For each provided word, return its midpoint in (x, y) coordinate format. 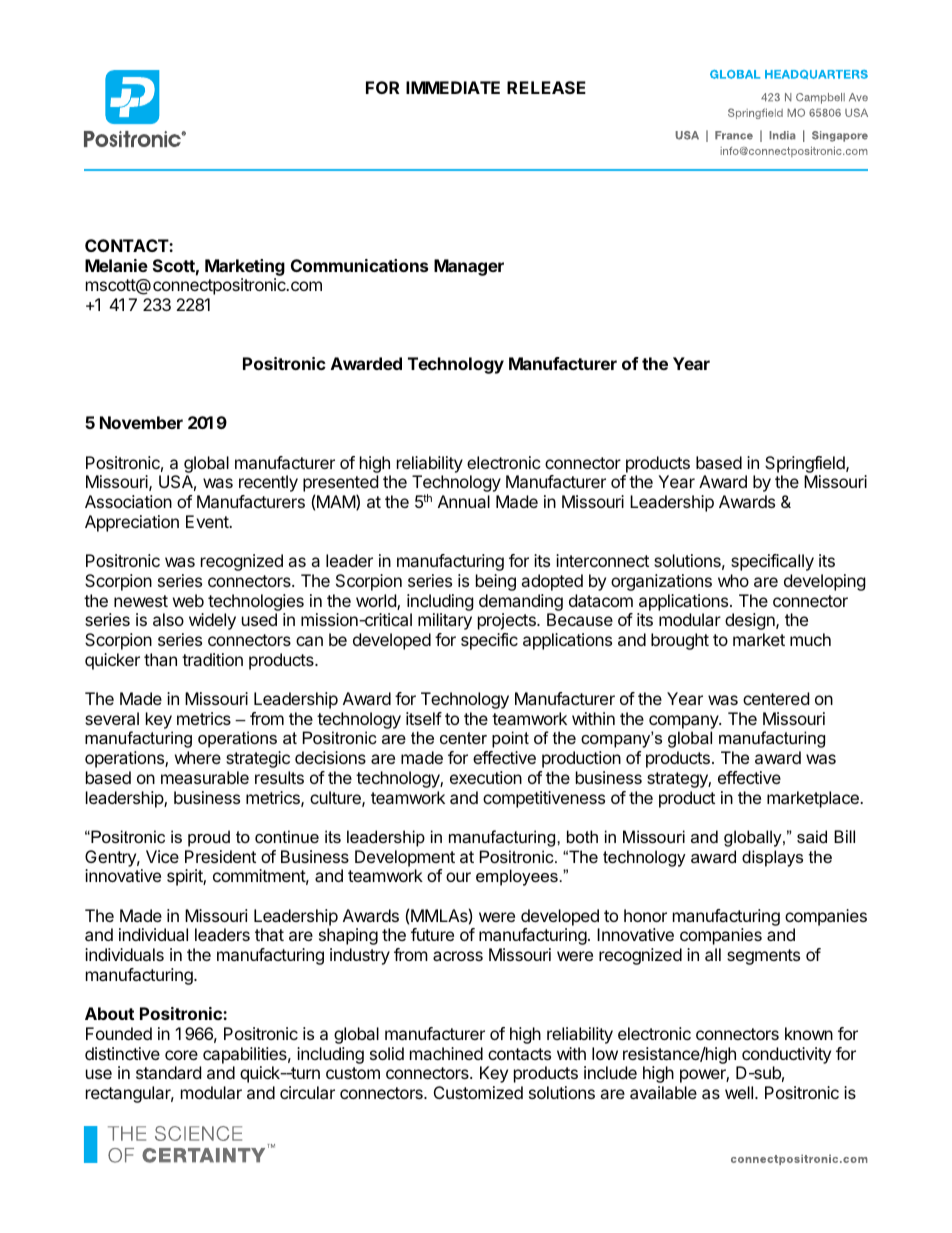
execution (486, 777)
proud (209, 838)
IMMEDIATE (453, 87)
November (141, 422)
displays (772, 858)
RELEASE (546, 87)
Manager (469, 267)
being (496, 582)
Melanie (116, 265)
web (188, 600)
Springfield (806, 464)
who (733, 580)
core (181, 1055)
